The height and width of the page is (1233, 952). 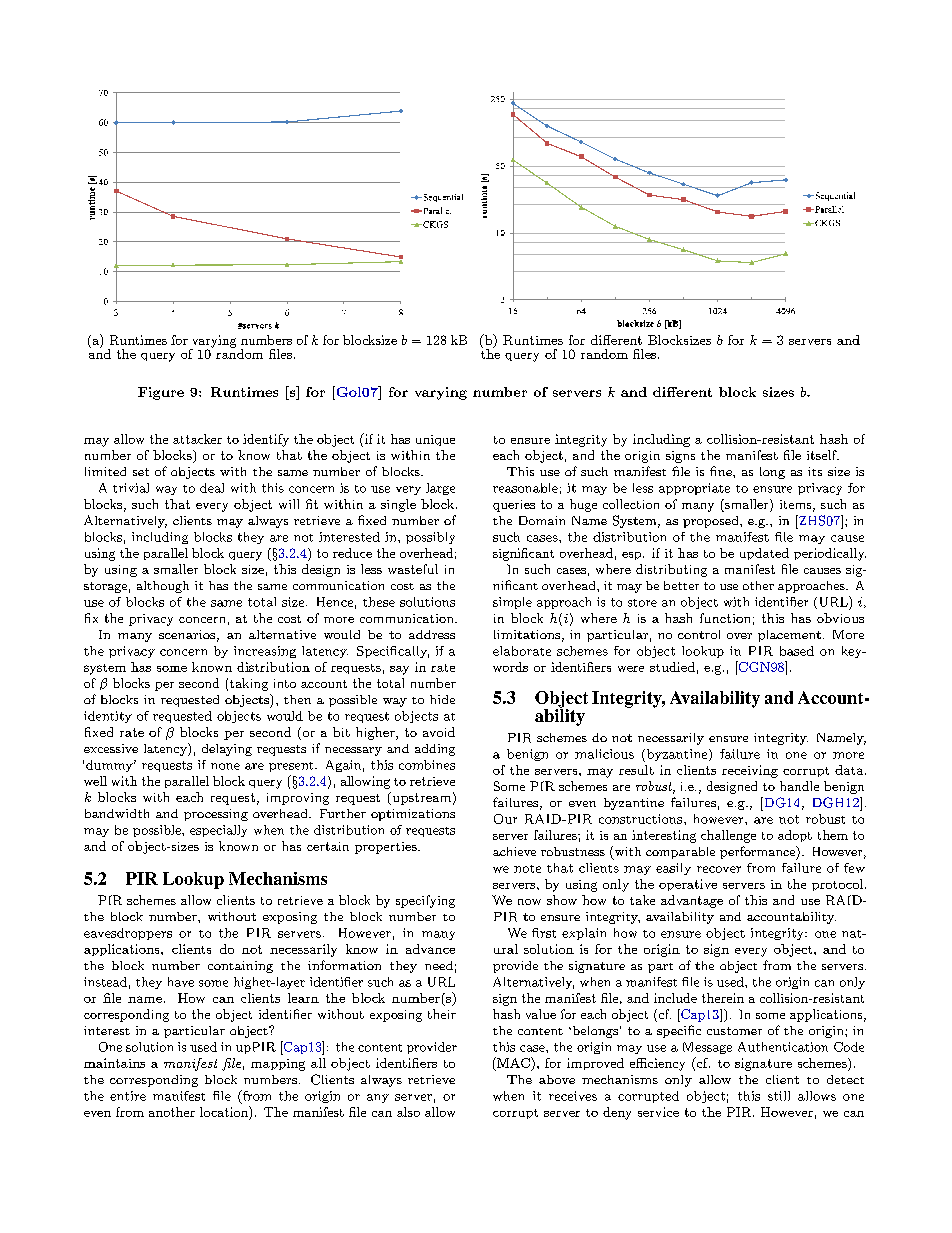 I want to click on unique, so click(x=435, y=440).
